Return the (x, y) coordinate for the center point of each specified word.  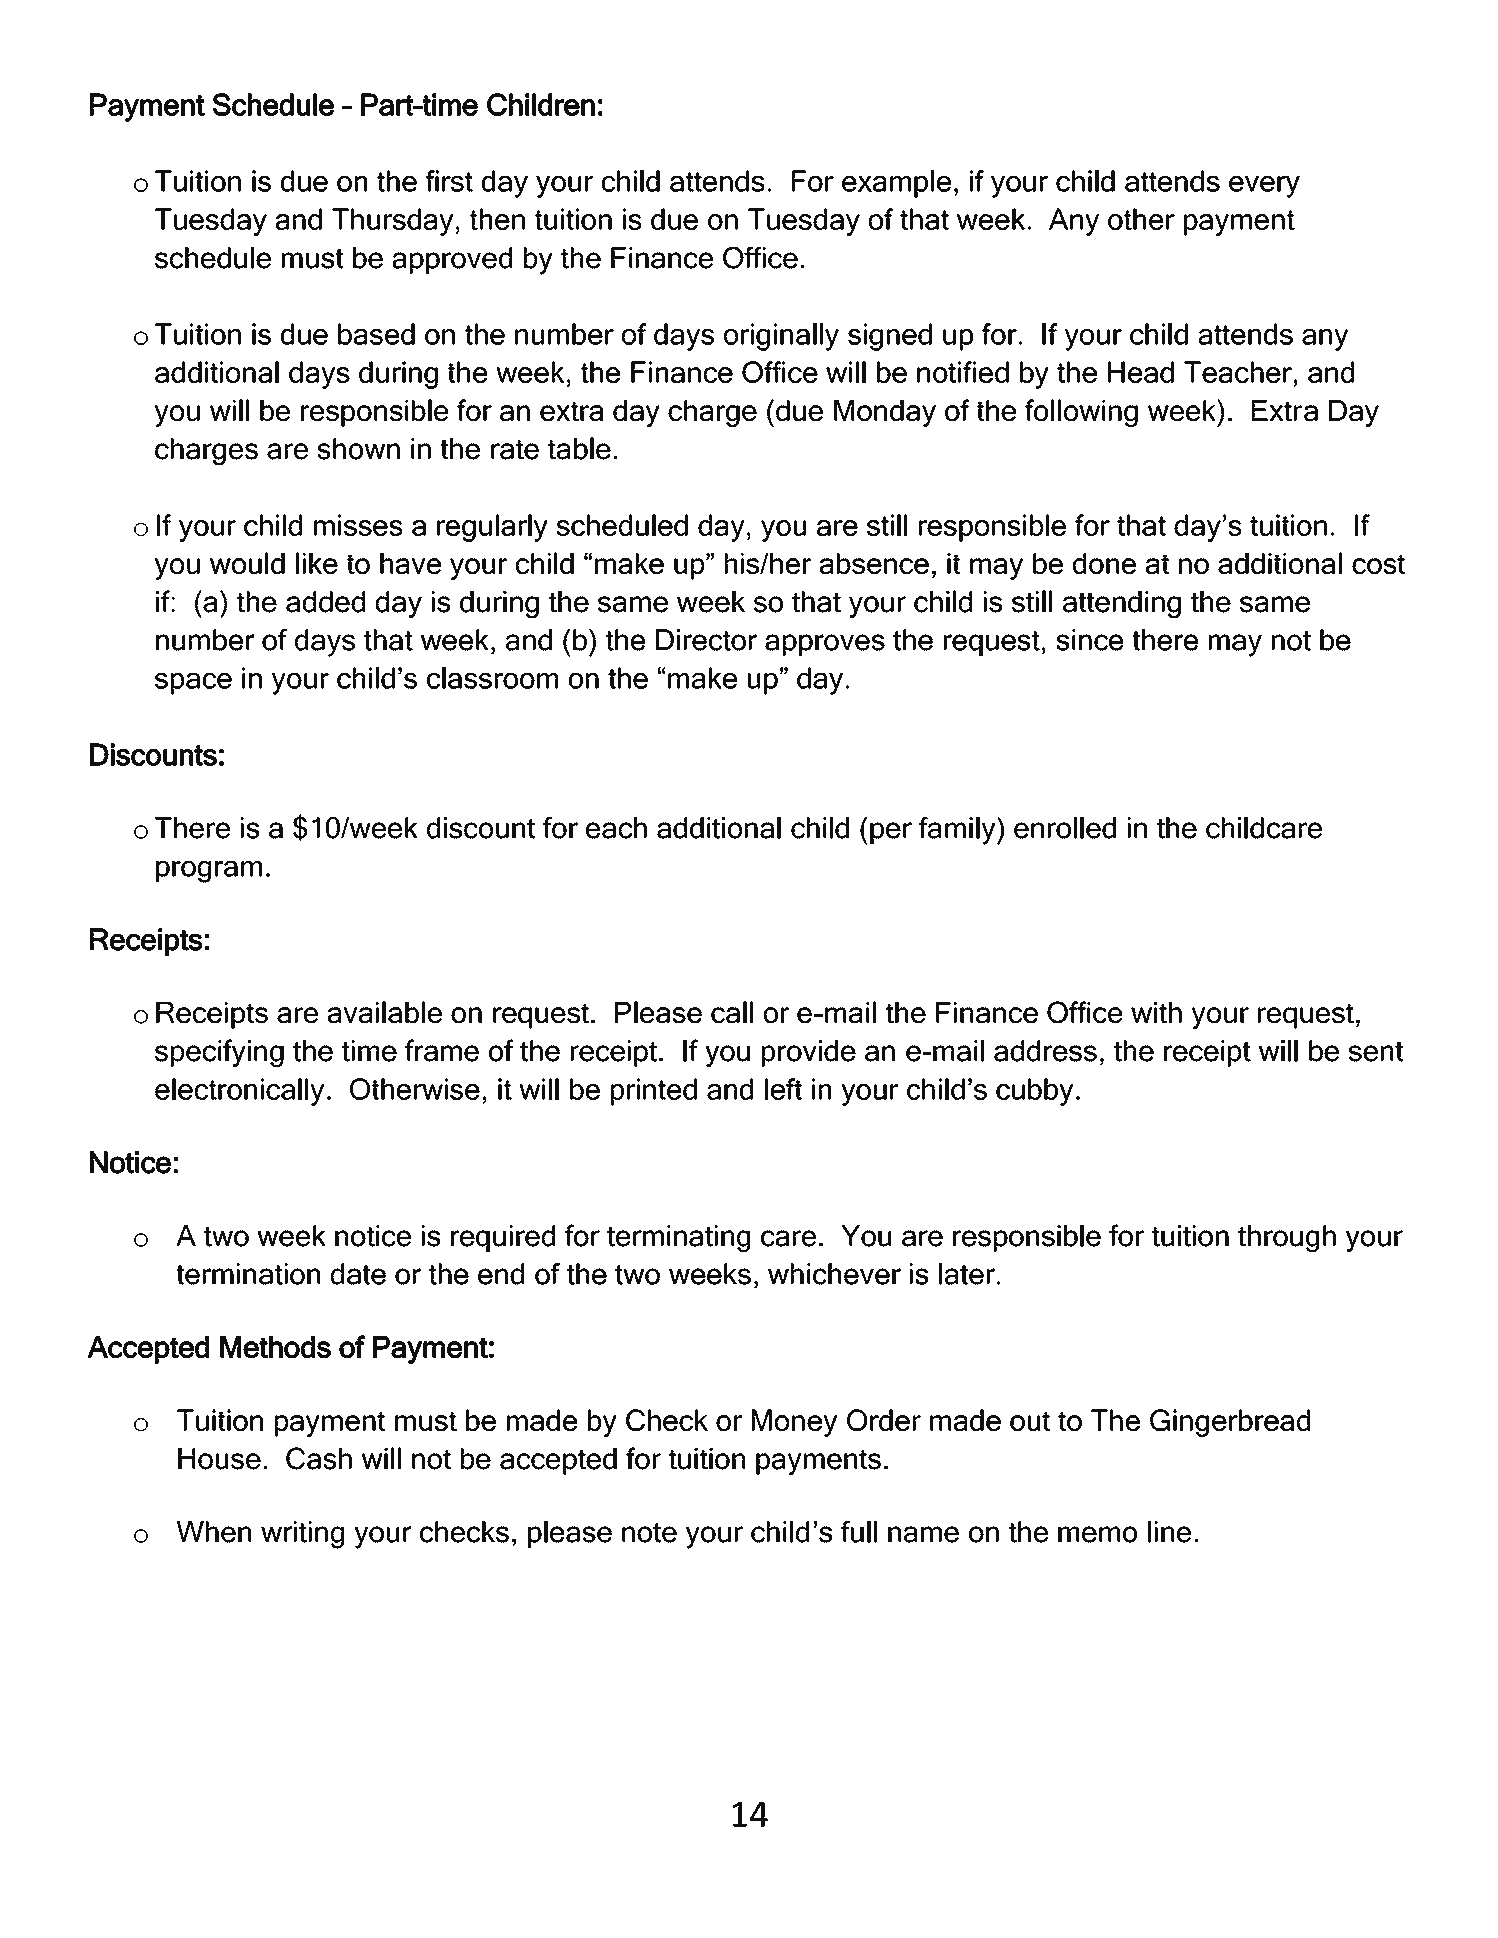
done (1104, 563)
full (859, 1532)
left (783, 1089)
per (891, 833)
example (896, 184)
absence (874, 563)
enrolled (1065, 828)
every (1264, 187)
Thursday (393, 222)
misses (358, 525)
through (1287, 1238)
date (358, 1274)
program (209, 872)
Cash (319, 1458)
